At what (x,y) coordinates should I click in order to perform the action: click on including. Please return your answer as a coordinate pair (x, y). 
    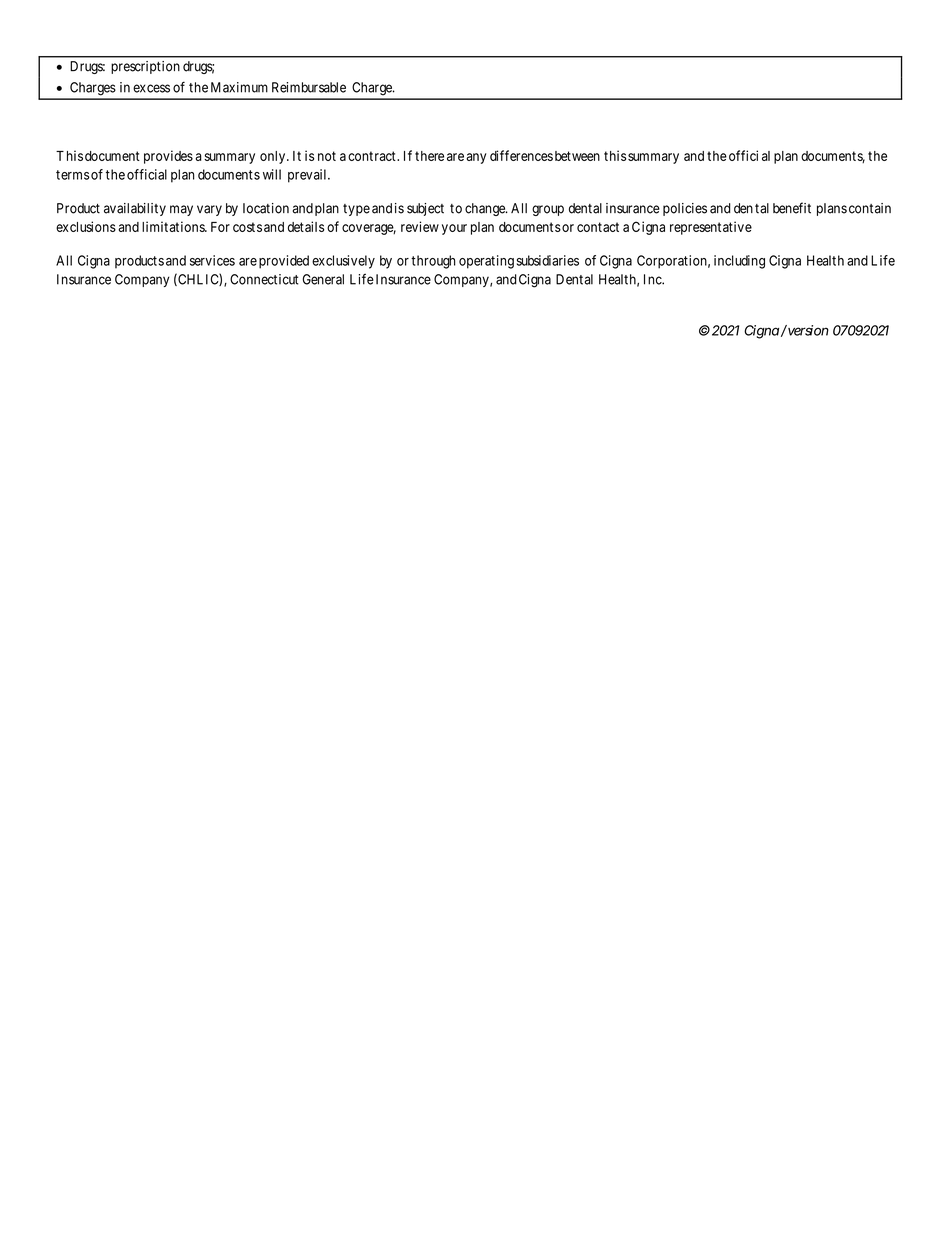
    Looking at the image, I should click on (739, 262).
